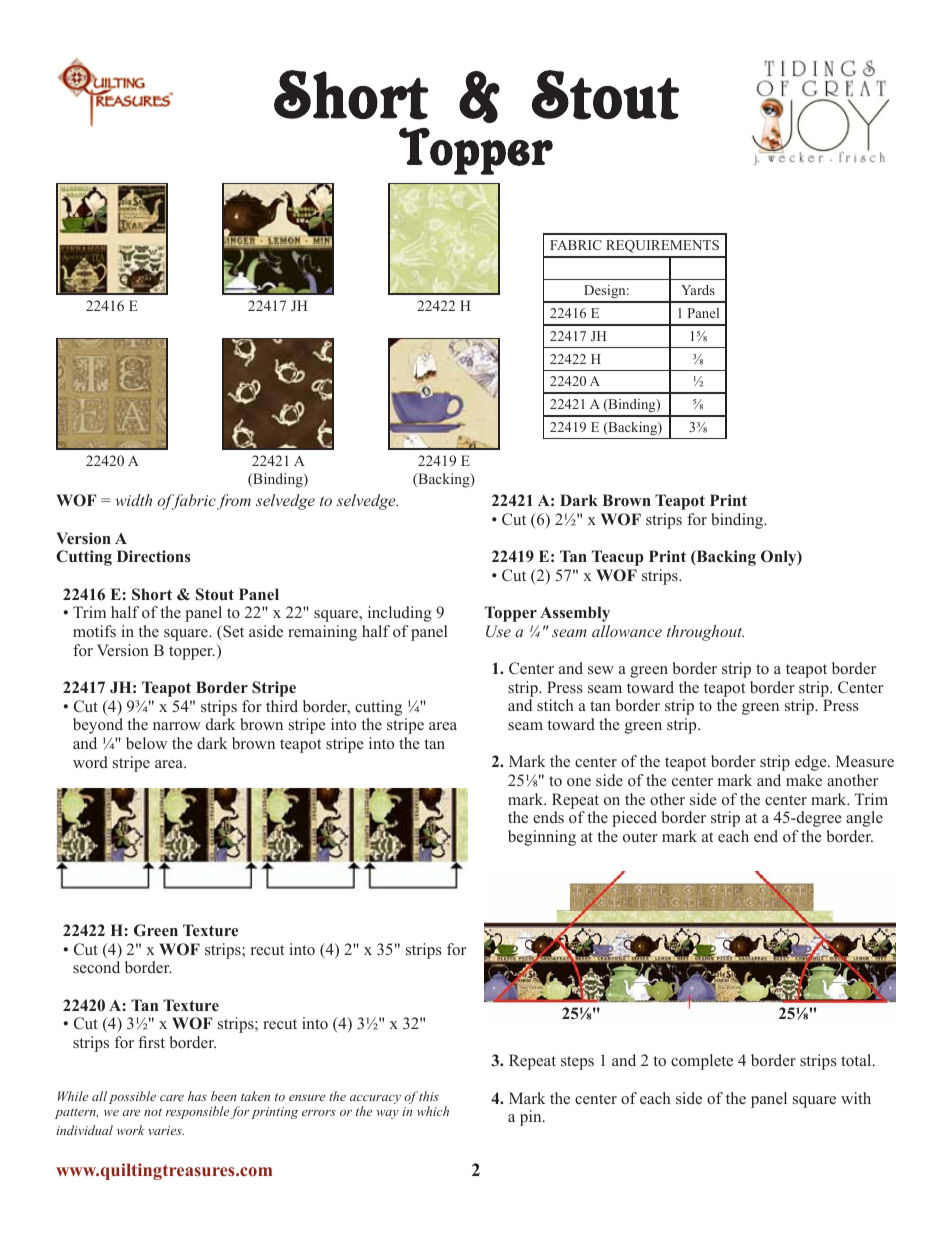 This screenshot has width=952, height=1233. What do you see at coordinates (542, 838) in the screenshot?
I see `beginning` at bounding box center [542, 838].
